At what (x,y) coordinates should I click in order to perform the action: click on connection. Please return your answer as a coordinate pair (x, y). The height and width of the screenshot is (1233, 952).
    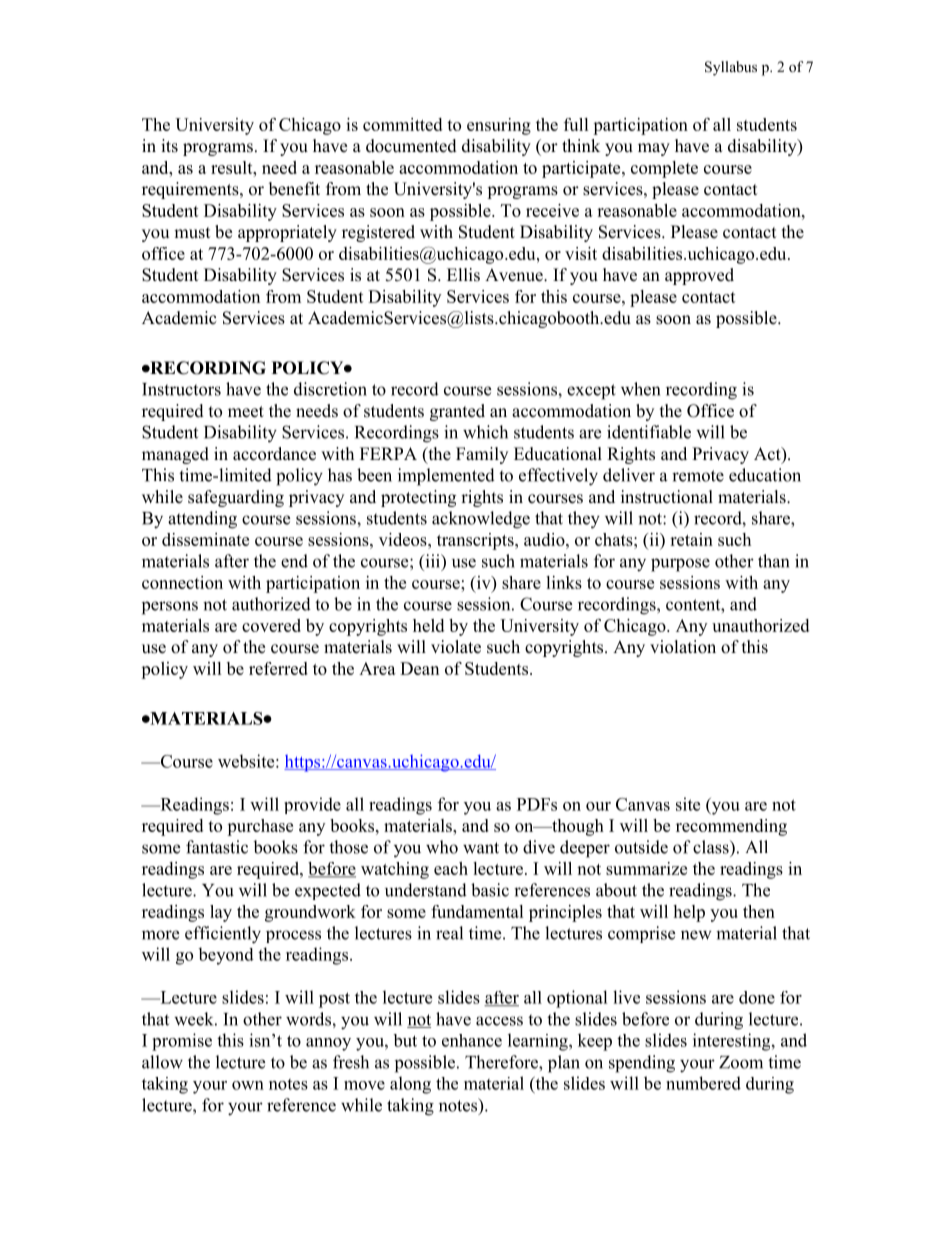
    Looking at the image, I should click on (182, 582).
